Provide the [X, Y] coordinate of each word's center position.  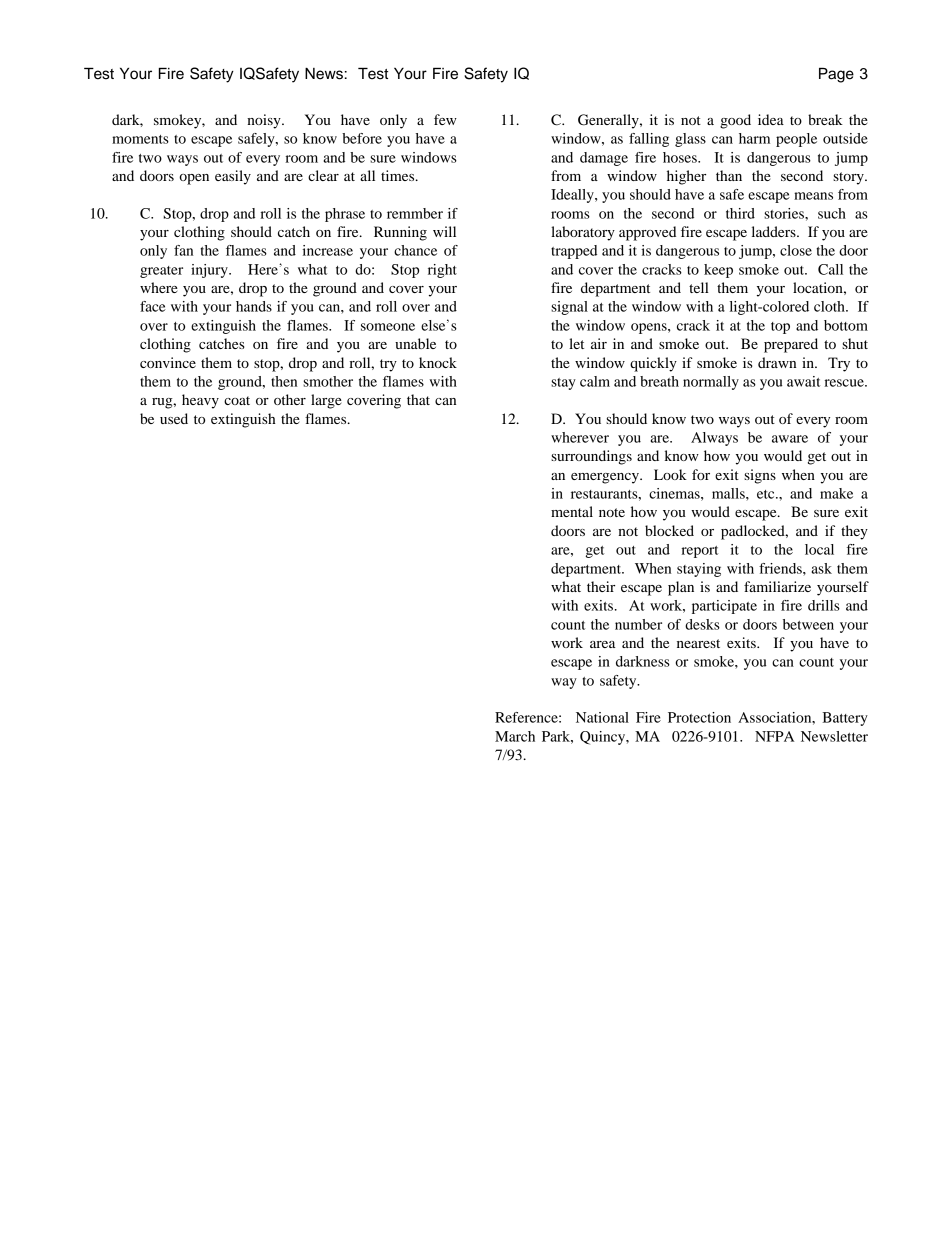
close [796, 250]
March [515, 736]
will [444, 231]
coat [237, 400]
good [735, 121]
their [601, 586]
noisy [265, 121]
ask [821, 568]
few [445, 119]
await [804, 381]
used [174, 418]
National [602, 717]
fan [183, 250]
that [418, 399]
